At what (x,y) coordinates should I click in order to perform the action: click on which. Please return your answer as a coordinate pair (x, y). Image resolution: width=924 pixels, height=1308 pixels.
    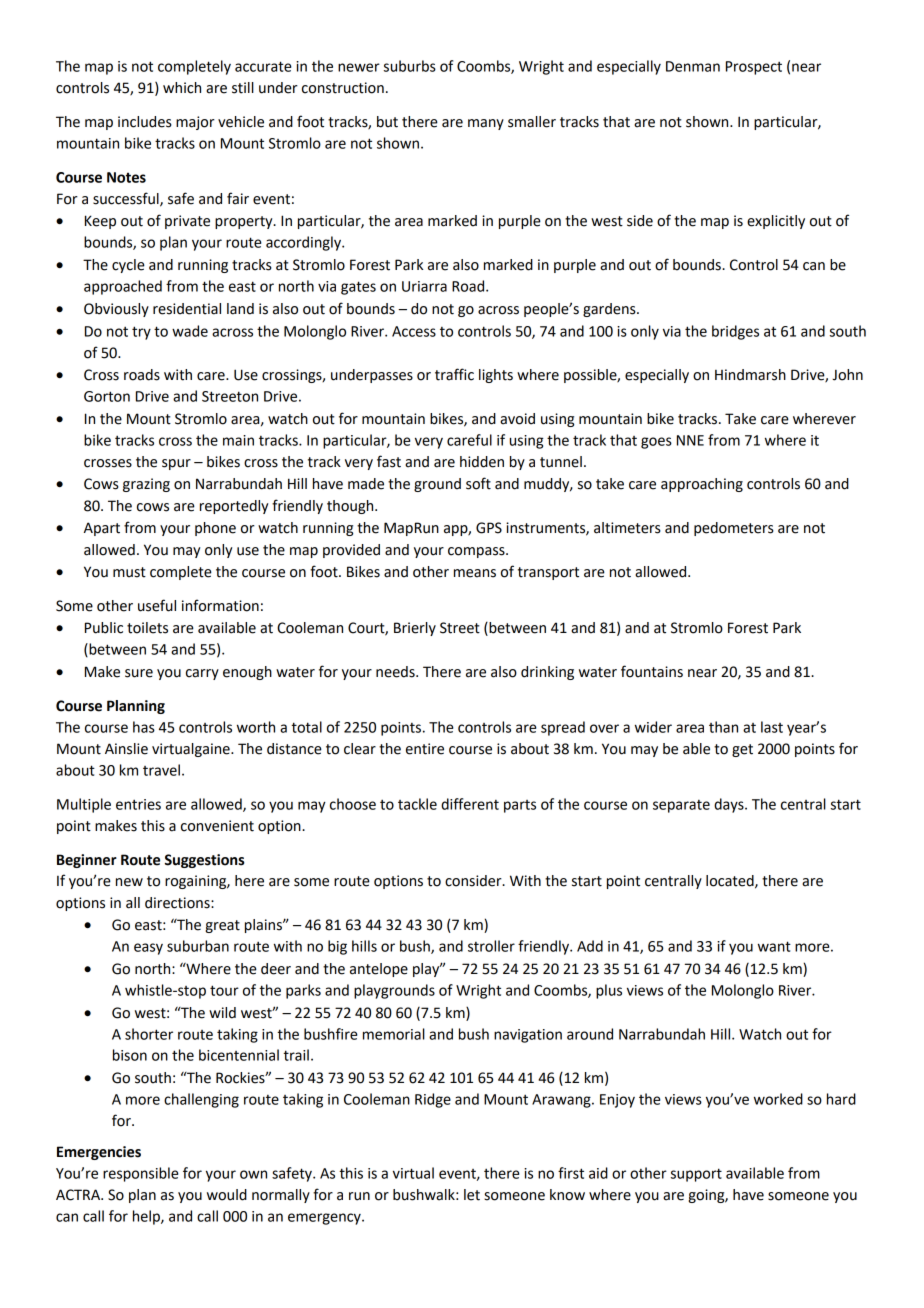
    Looking at the image, I should click on (182, 88).
